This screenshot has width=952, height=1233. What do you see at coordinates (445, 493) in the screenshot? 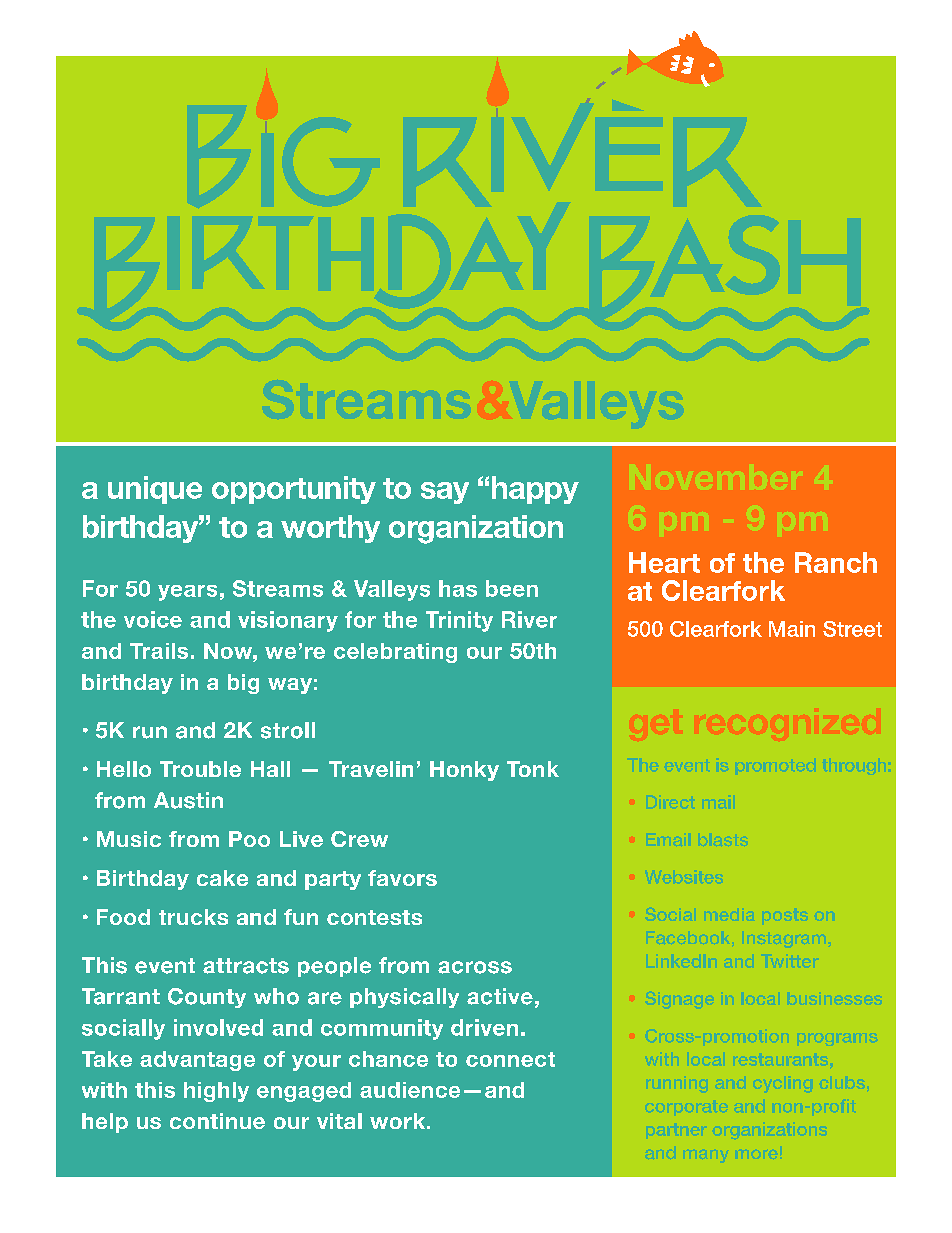
I see `say` at bounding box center [445, 493].
